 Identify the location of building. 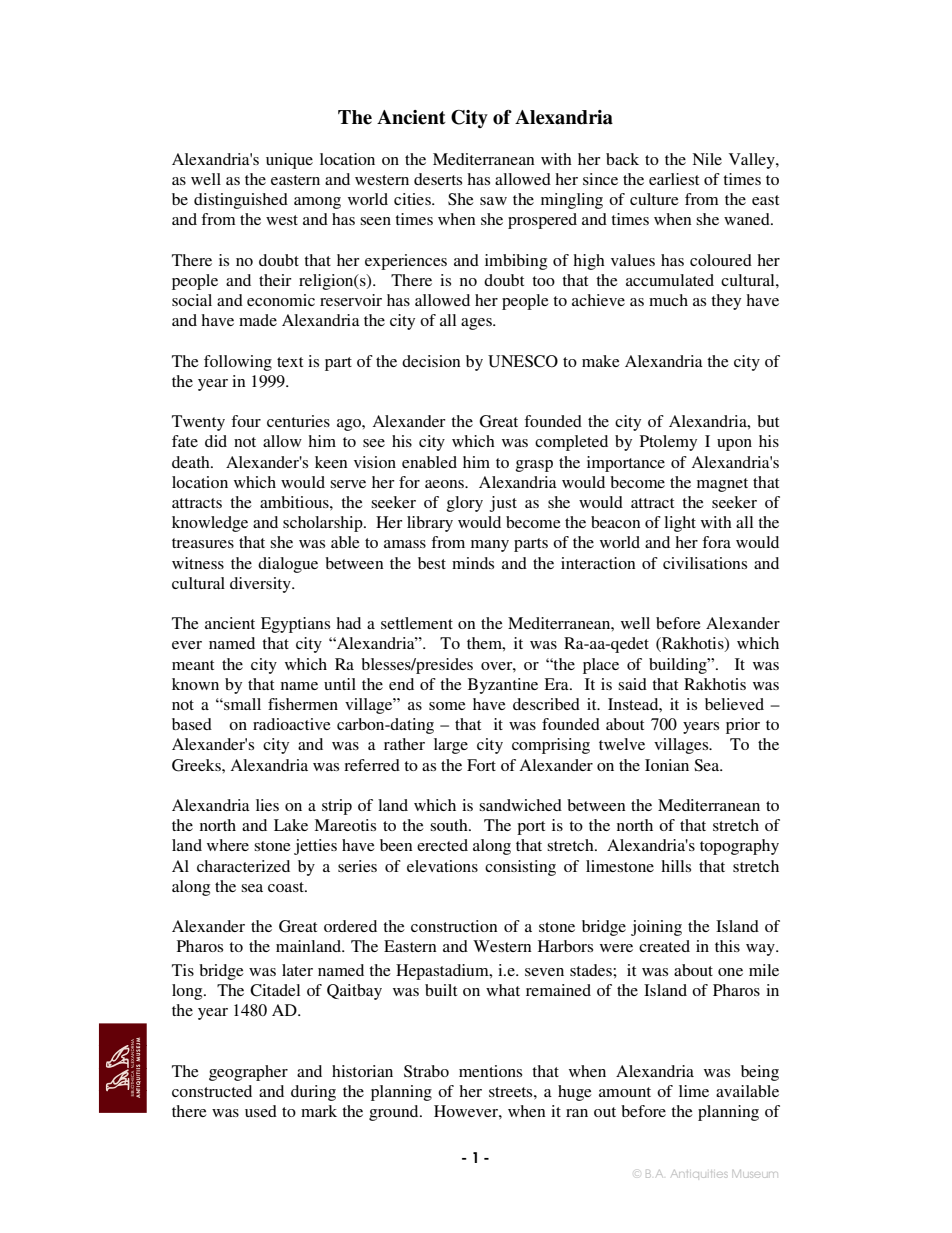
(679, 666).
